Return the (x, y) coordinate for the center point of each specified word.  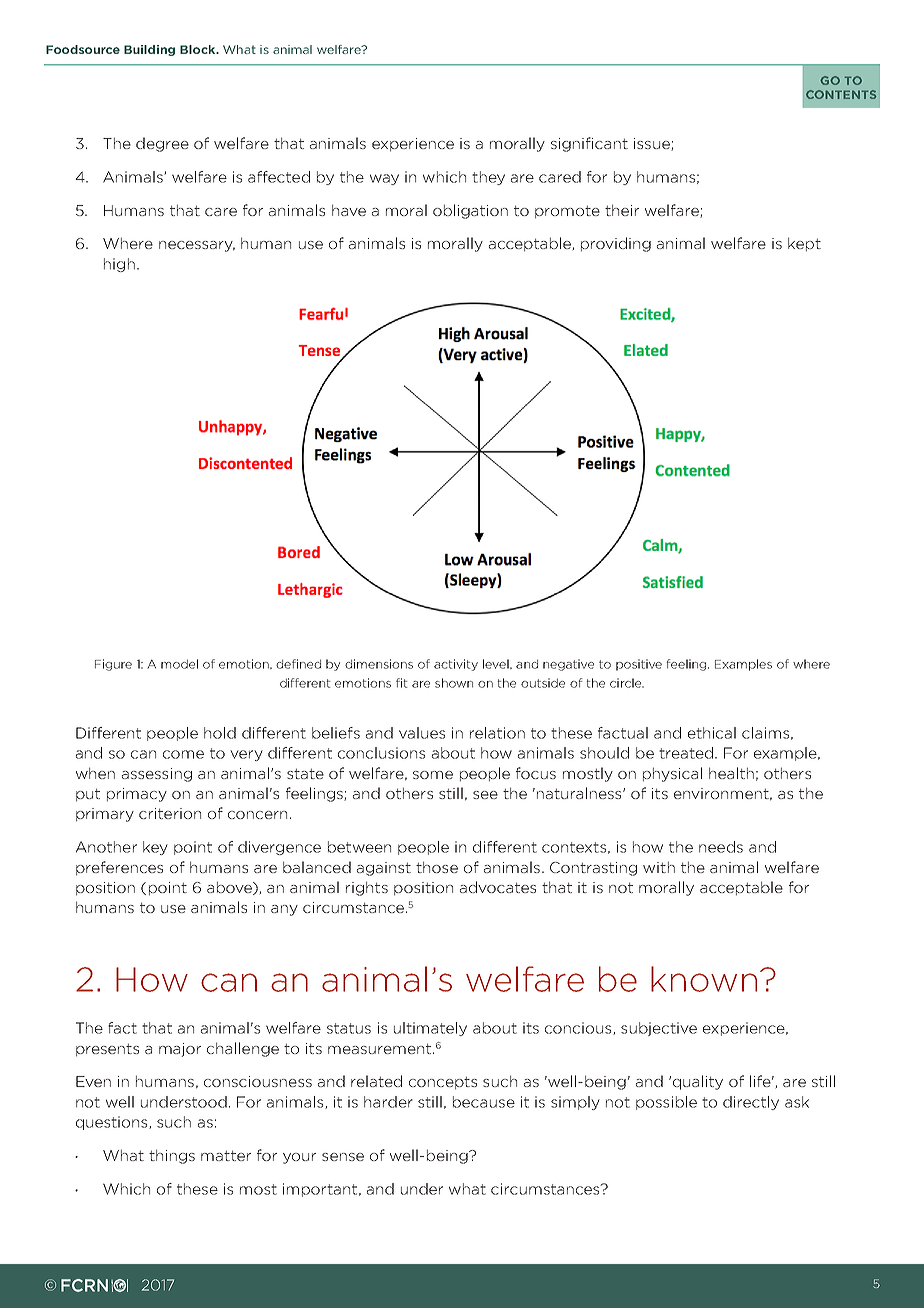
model (179, 664)
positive (639, 665)
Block (199, 49)
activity (456, 665)
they (488, 178)
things (172, 1156)
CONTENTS (841, 94)
